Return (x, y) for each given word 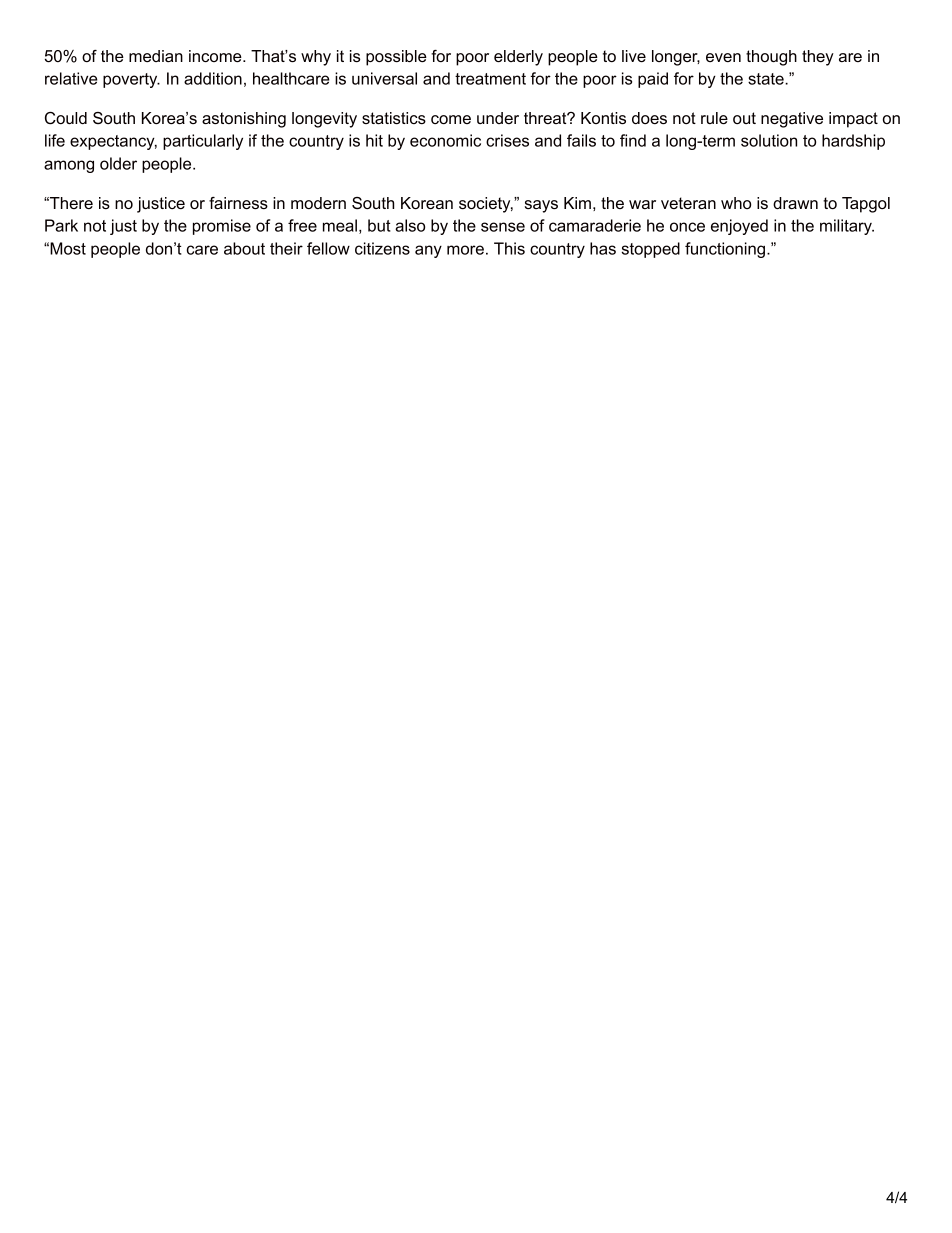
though (771, 58)
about (244, 248)
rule (714, 118)
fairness (238, 203)
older (118, 163)
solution (769, 140)
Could (66, 118)
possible (396, 58)
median (156, 56)
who (736, 203)
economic (445, 140)
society (486, 205)
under (498, 118)
